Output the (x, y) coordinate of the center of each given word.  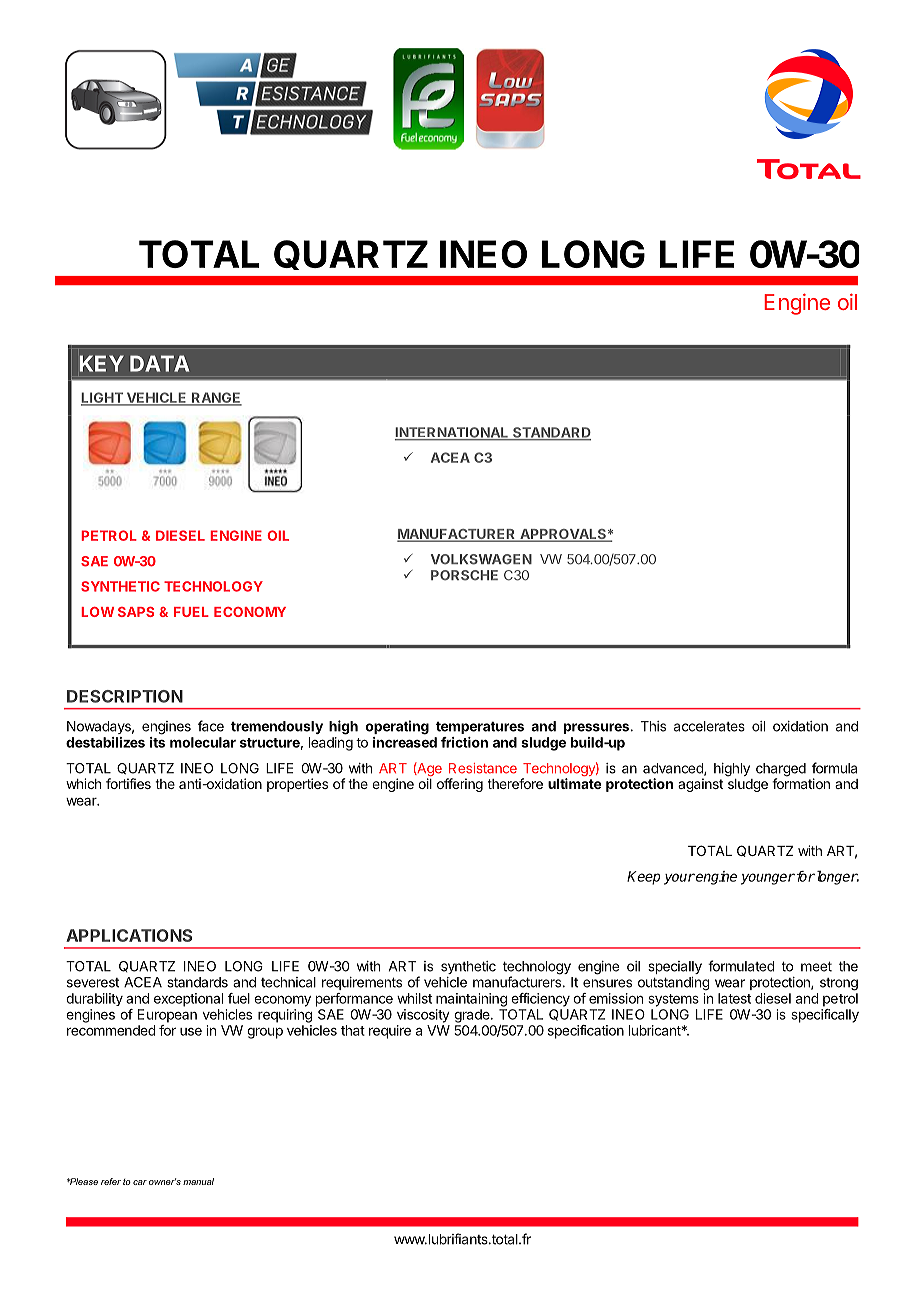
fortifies (128, 783)
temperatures (480, 727)
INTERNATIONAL (453, 433)
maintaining (471, 1000)
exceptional (188, 1000)
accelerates (709, 726)
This (653, 726)
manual (198, 1181)
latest (734, 998)
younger (768, 879)
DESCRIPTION (125, 696)
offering (460, 785)
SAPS (136, 612)
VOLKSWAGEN (481, 559)
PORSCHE (464, 575)
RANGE (216, 398)
